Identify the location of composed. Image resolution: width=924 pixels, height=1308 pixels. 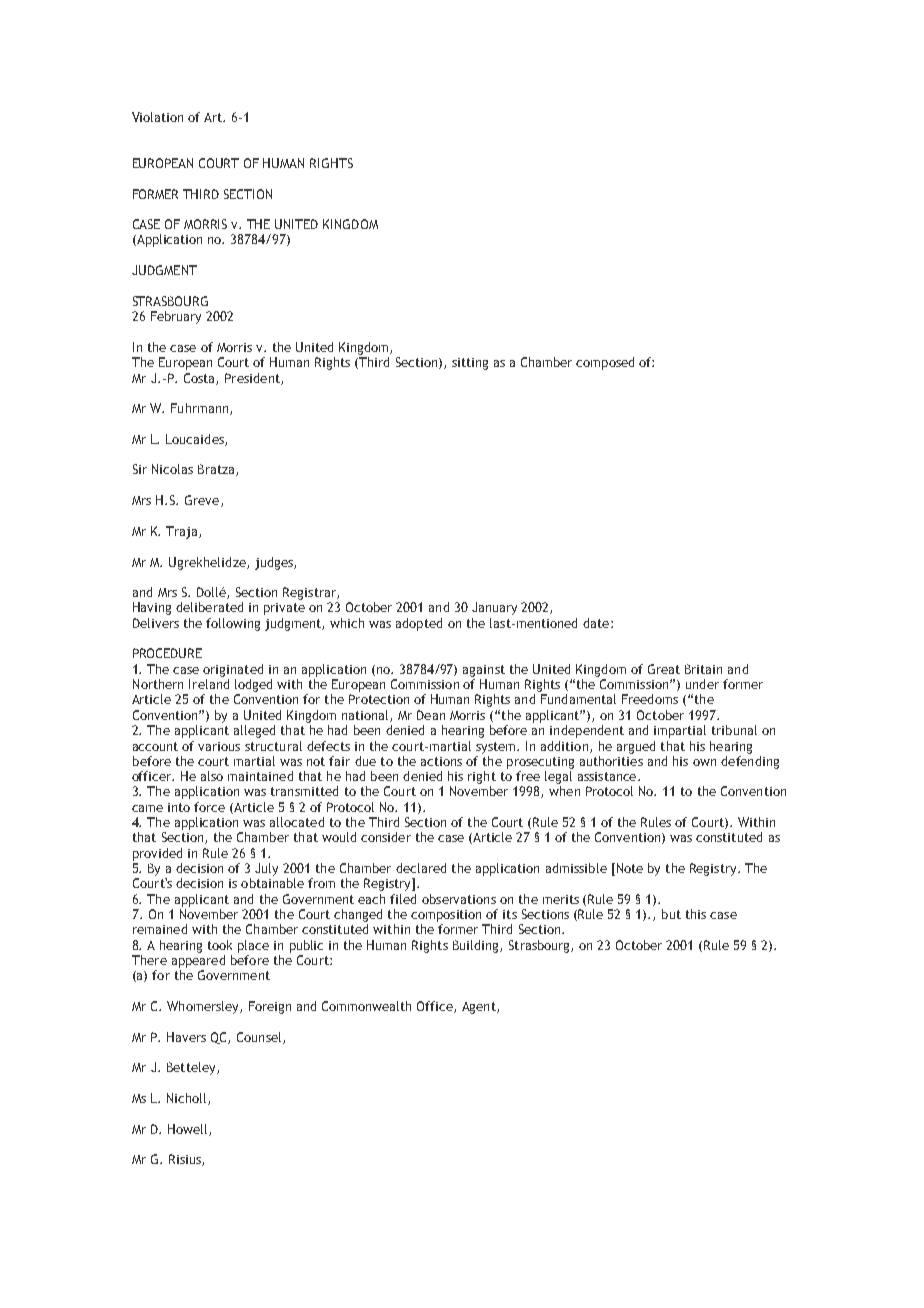
(605, 363).
